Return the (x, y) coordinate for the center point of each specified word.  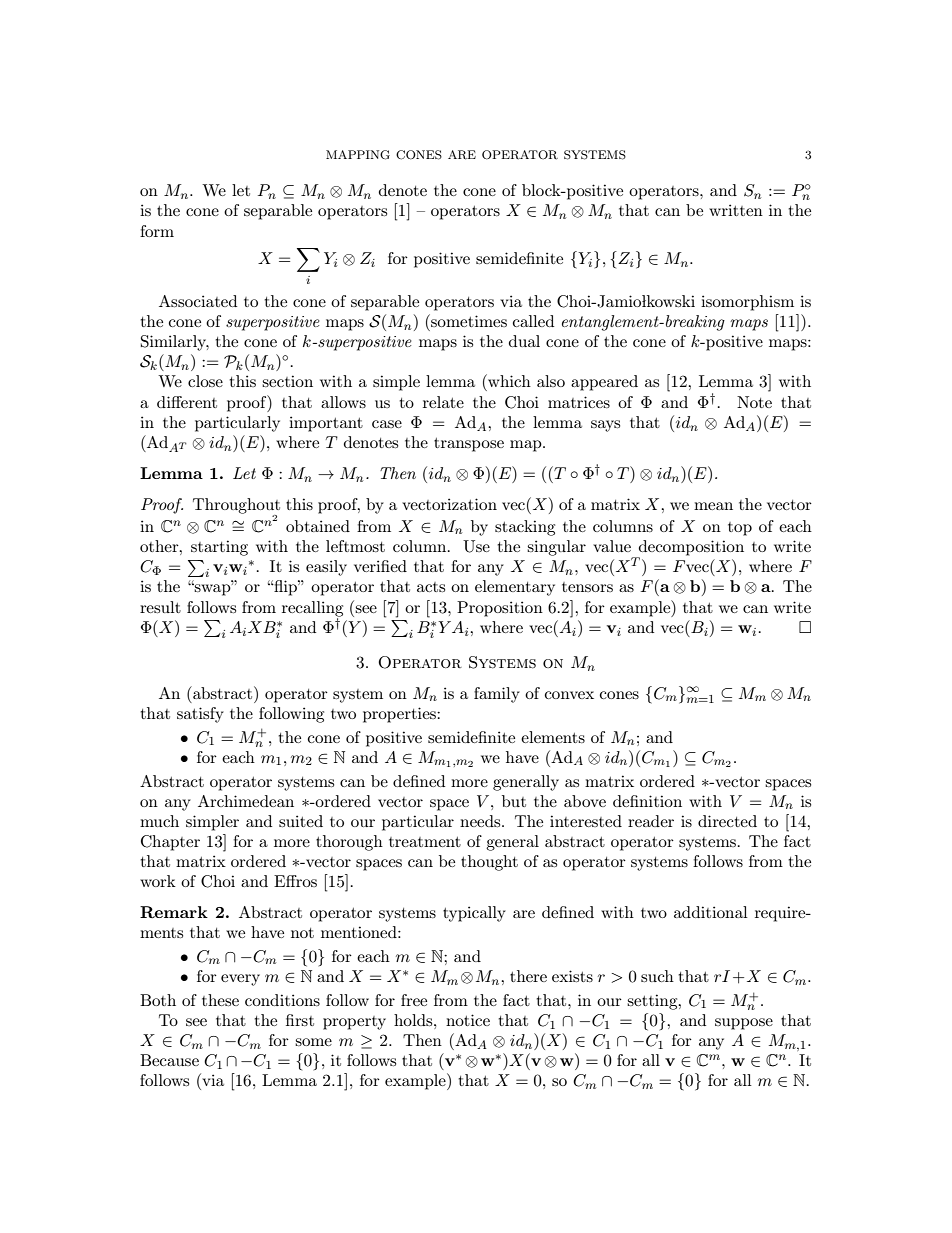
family (497, 695)
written (736, 210)
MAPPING (358, 155)
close (205, 381)
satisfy (200, 715)
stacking (525, 528)
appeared (604, 383)
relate (443, 402)
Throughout (236, 507)
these (220, 1000)
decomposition (690, 549)
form (157, 231)
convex (569, 695)
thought (489, 863)
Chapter (170, 843)
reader (651, 821)
